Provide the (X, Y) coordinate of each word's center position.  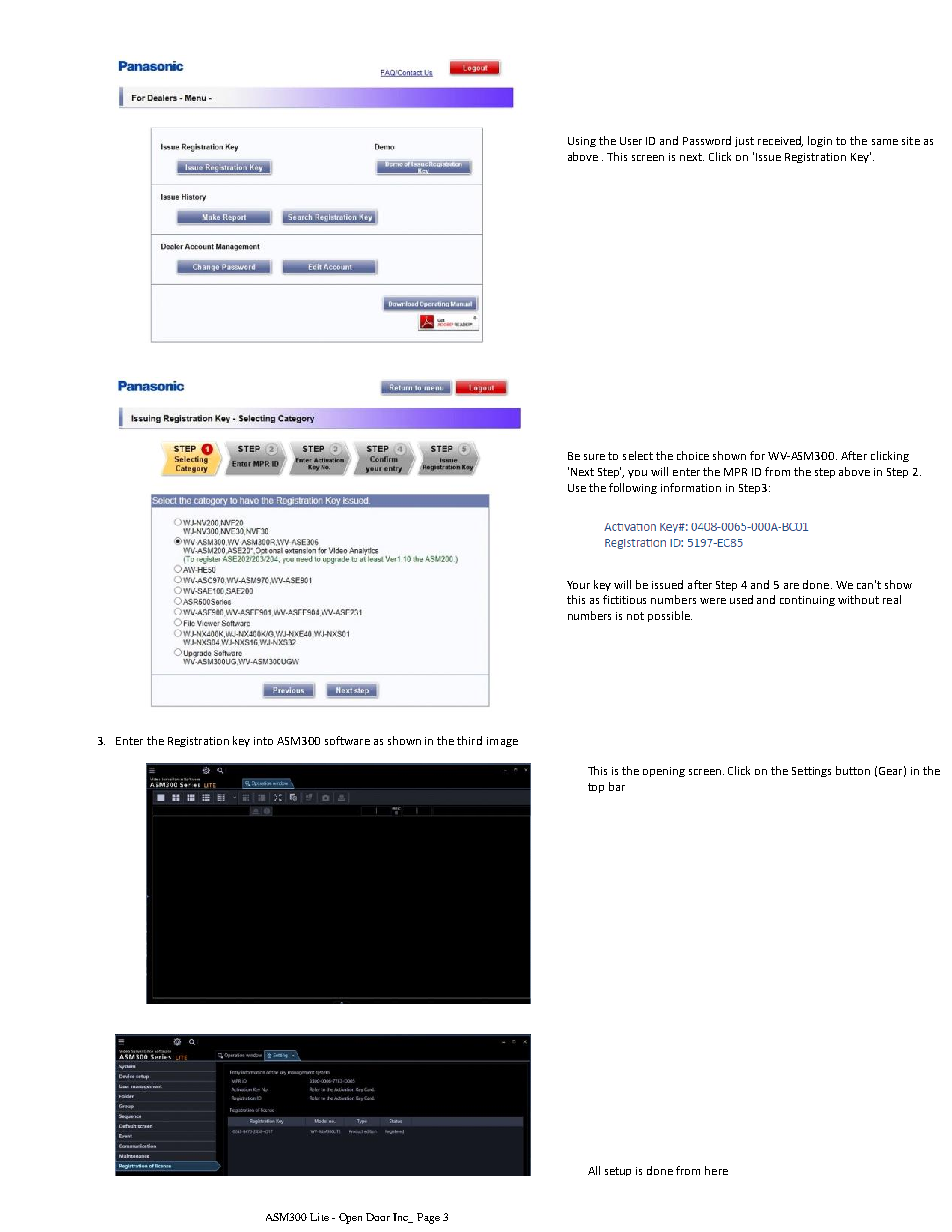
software (347, 740)
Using (582, 142)
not (635, 616)
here (716, 1170)
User (631, 141)
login (820, 141)
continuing (807, 601)
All (594, 1170)
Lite (319, 1217)
